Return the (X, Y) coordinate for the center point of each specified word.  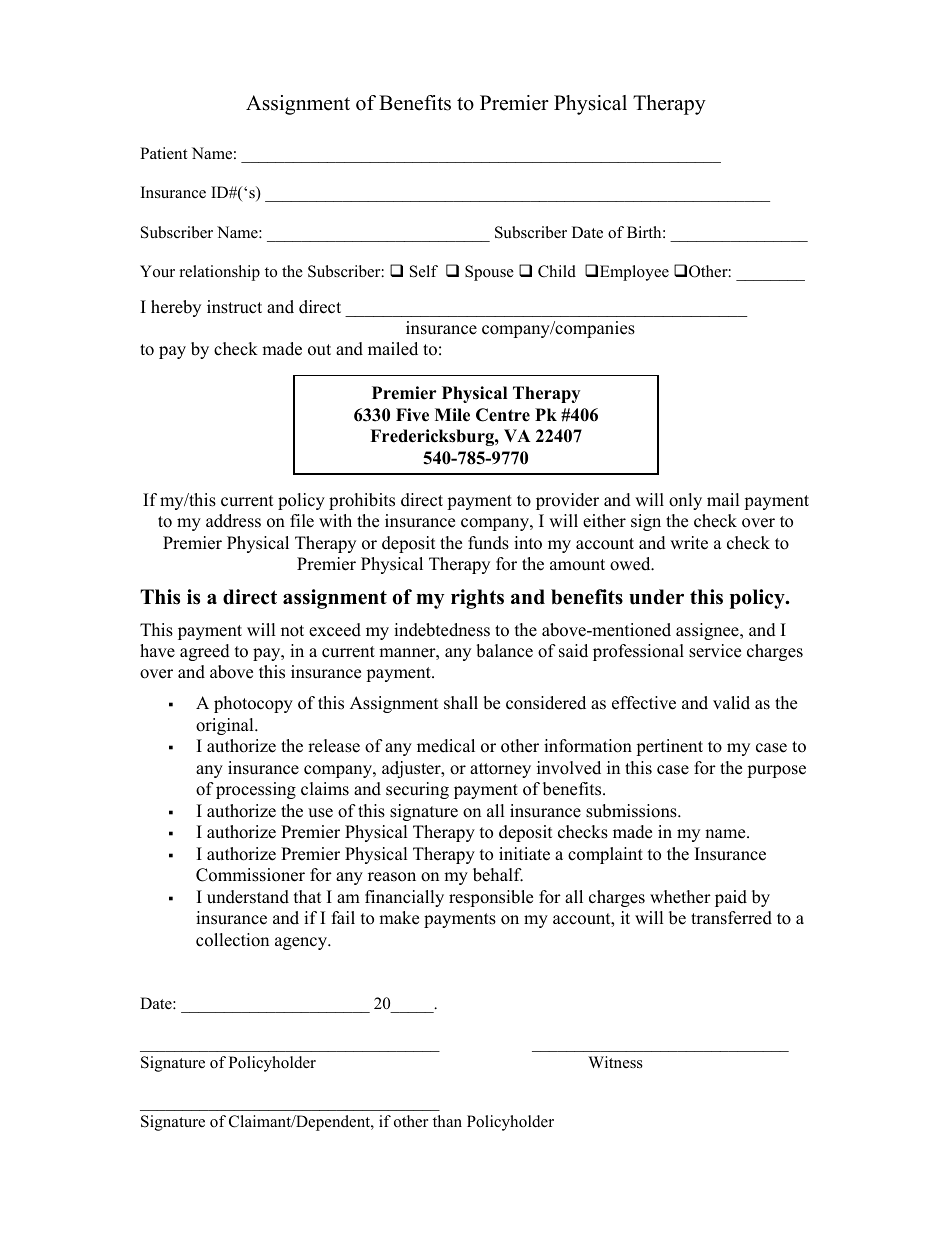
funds (488, 543)
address (233, 521)
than (447, 1121)
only (685, 501)
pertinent (669, 747)
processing (256, 790)
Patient (163, 153)
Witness (615, 1062)
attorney (500, 770)
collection (232, 940)
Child (557, 271)
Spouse (489, 273)
